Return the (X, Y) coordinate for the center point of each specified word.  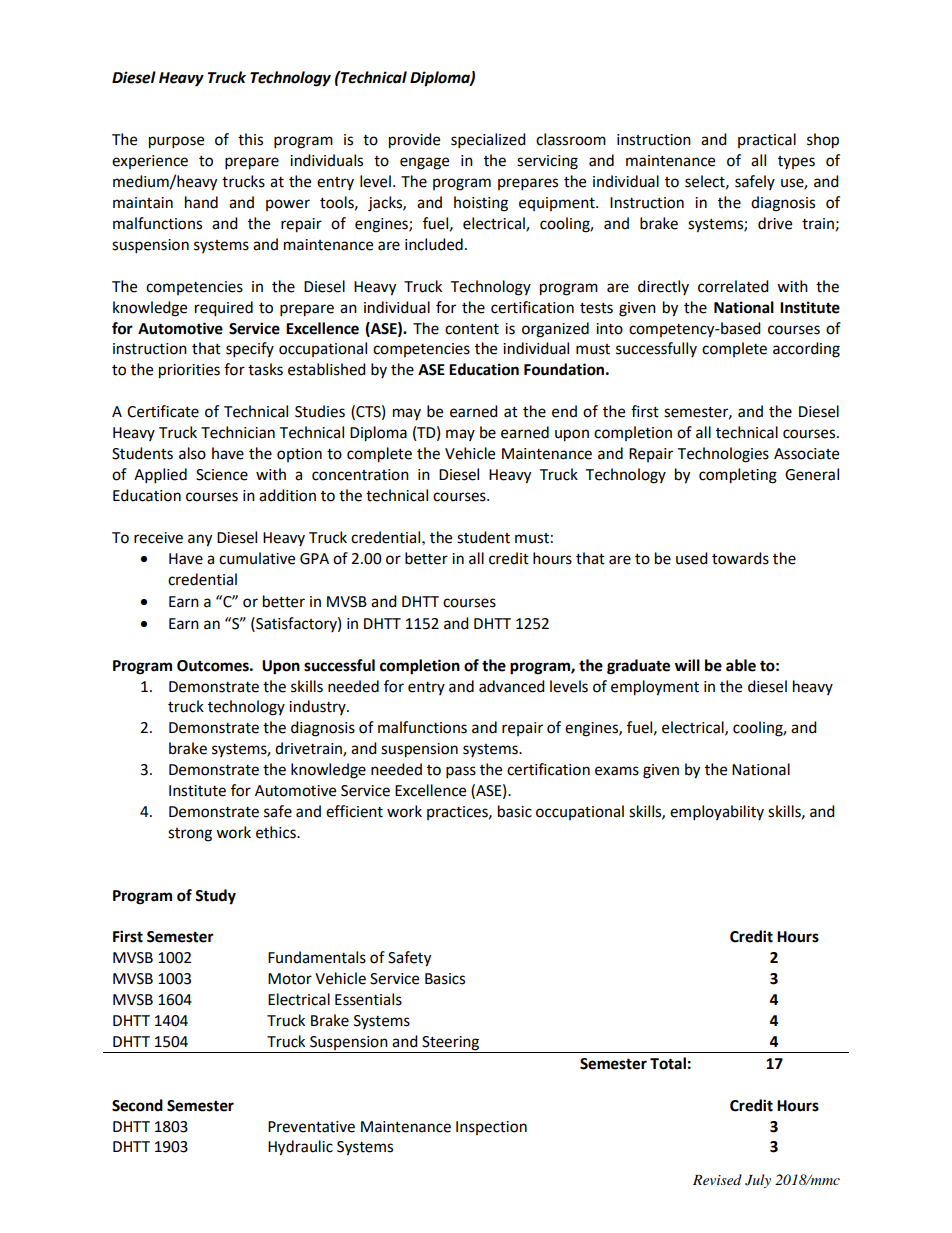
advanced (512, 686)
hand (201, 202)
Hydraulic (300, 1148)
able (741, 665)
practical (767, 140)
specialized (488, 141)
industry (318, 707)
